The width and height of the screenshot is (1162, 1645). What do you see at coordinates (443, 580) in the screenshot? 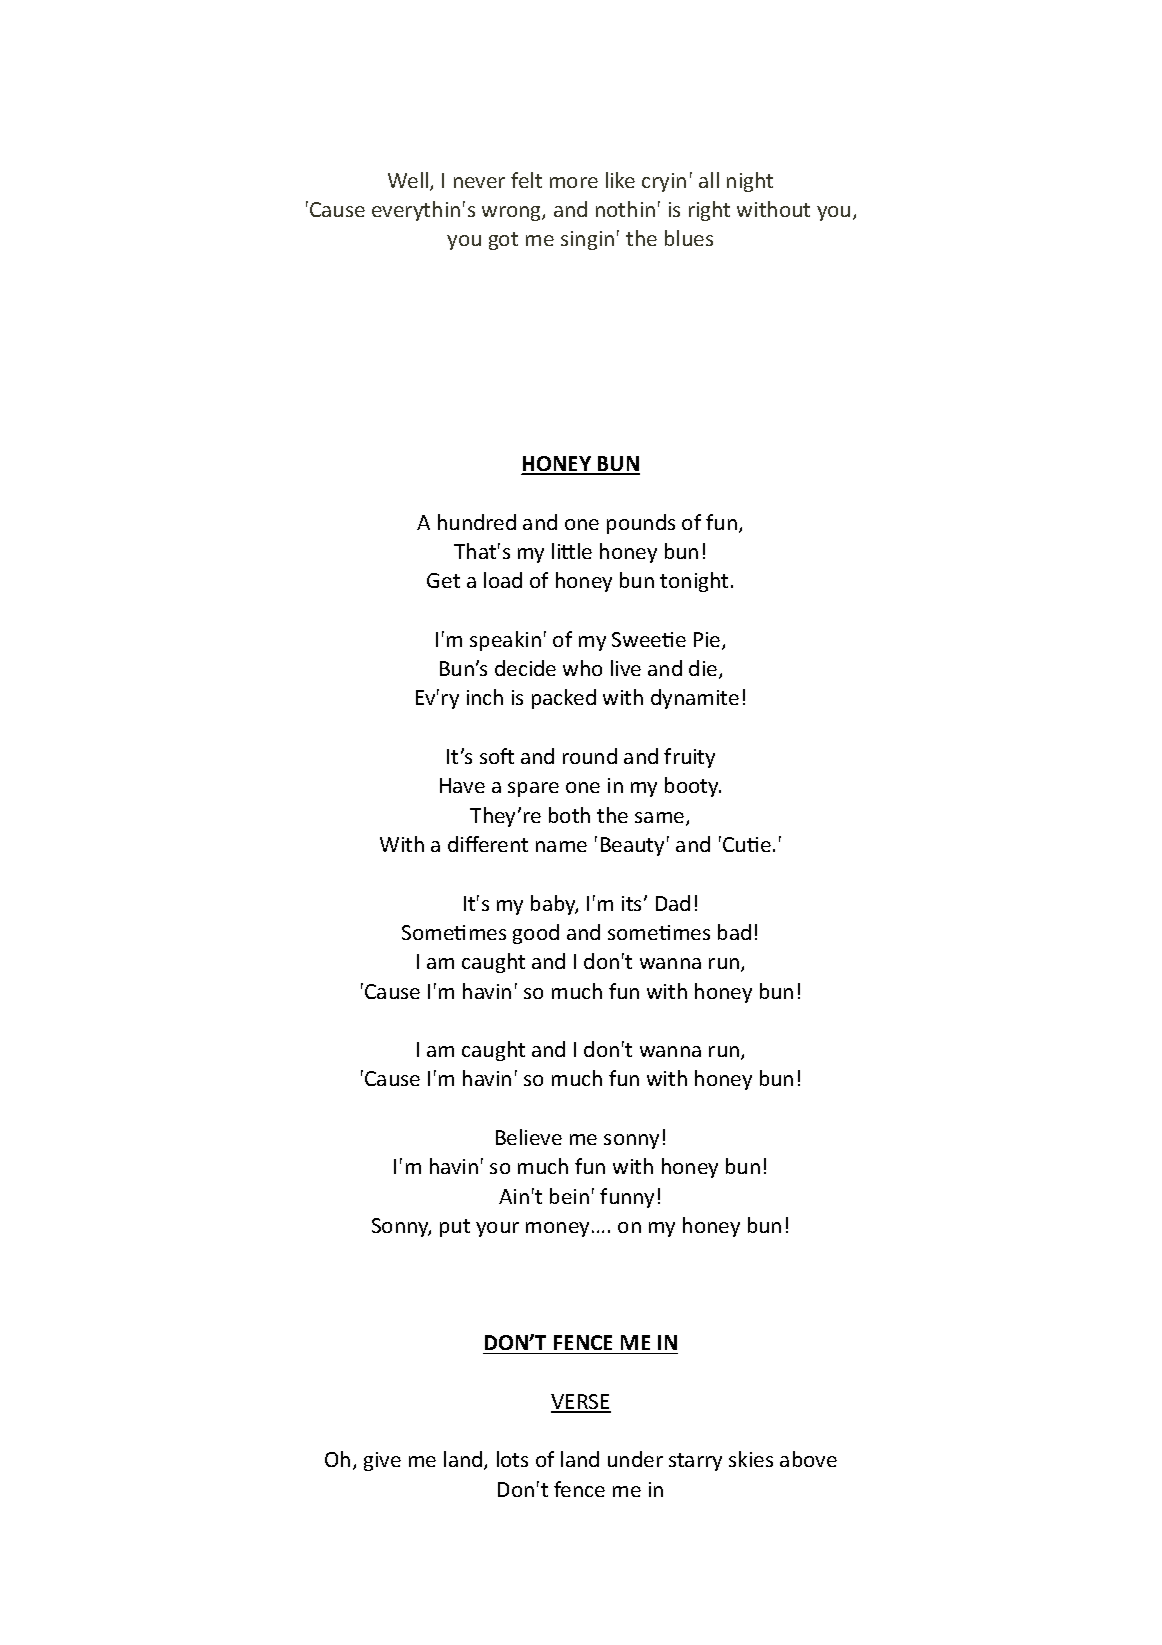
I see `Get` at bounding box center [443, 580].
